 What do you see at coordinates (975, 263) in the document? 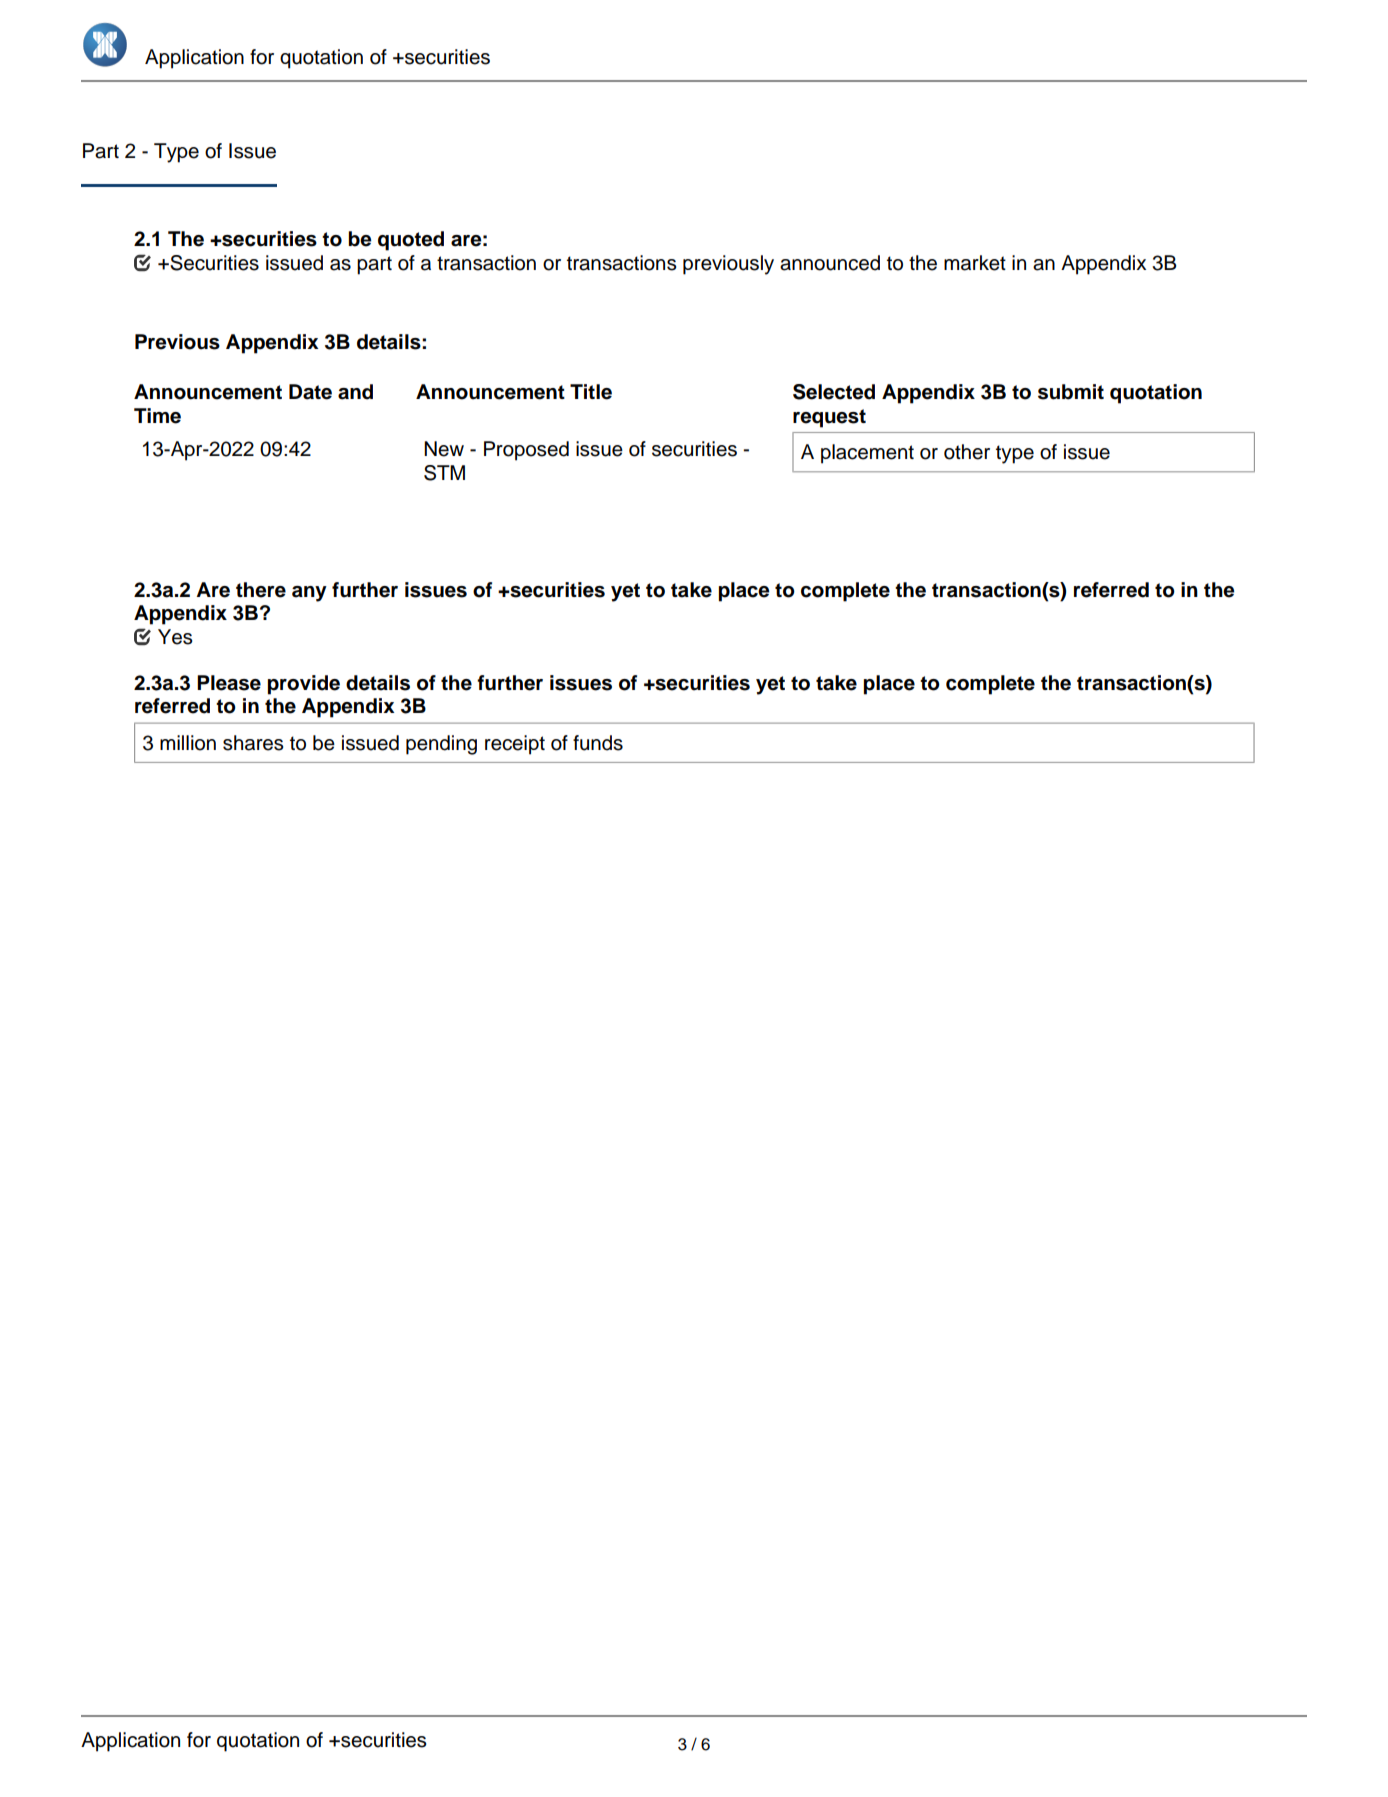
I see `market` at bounding box center [975, 263].
